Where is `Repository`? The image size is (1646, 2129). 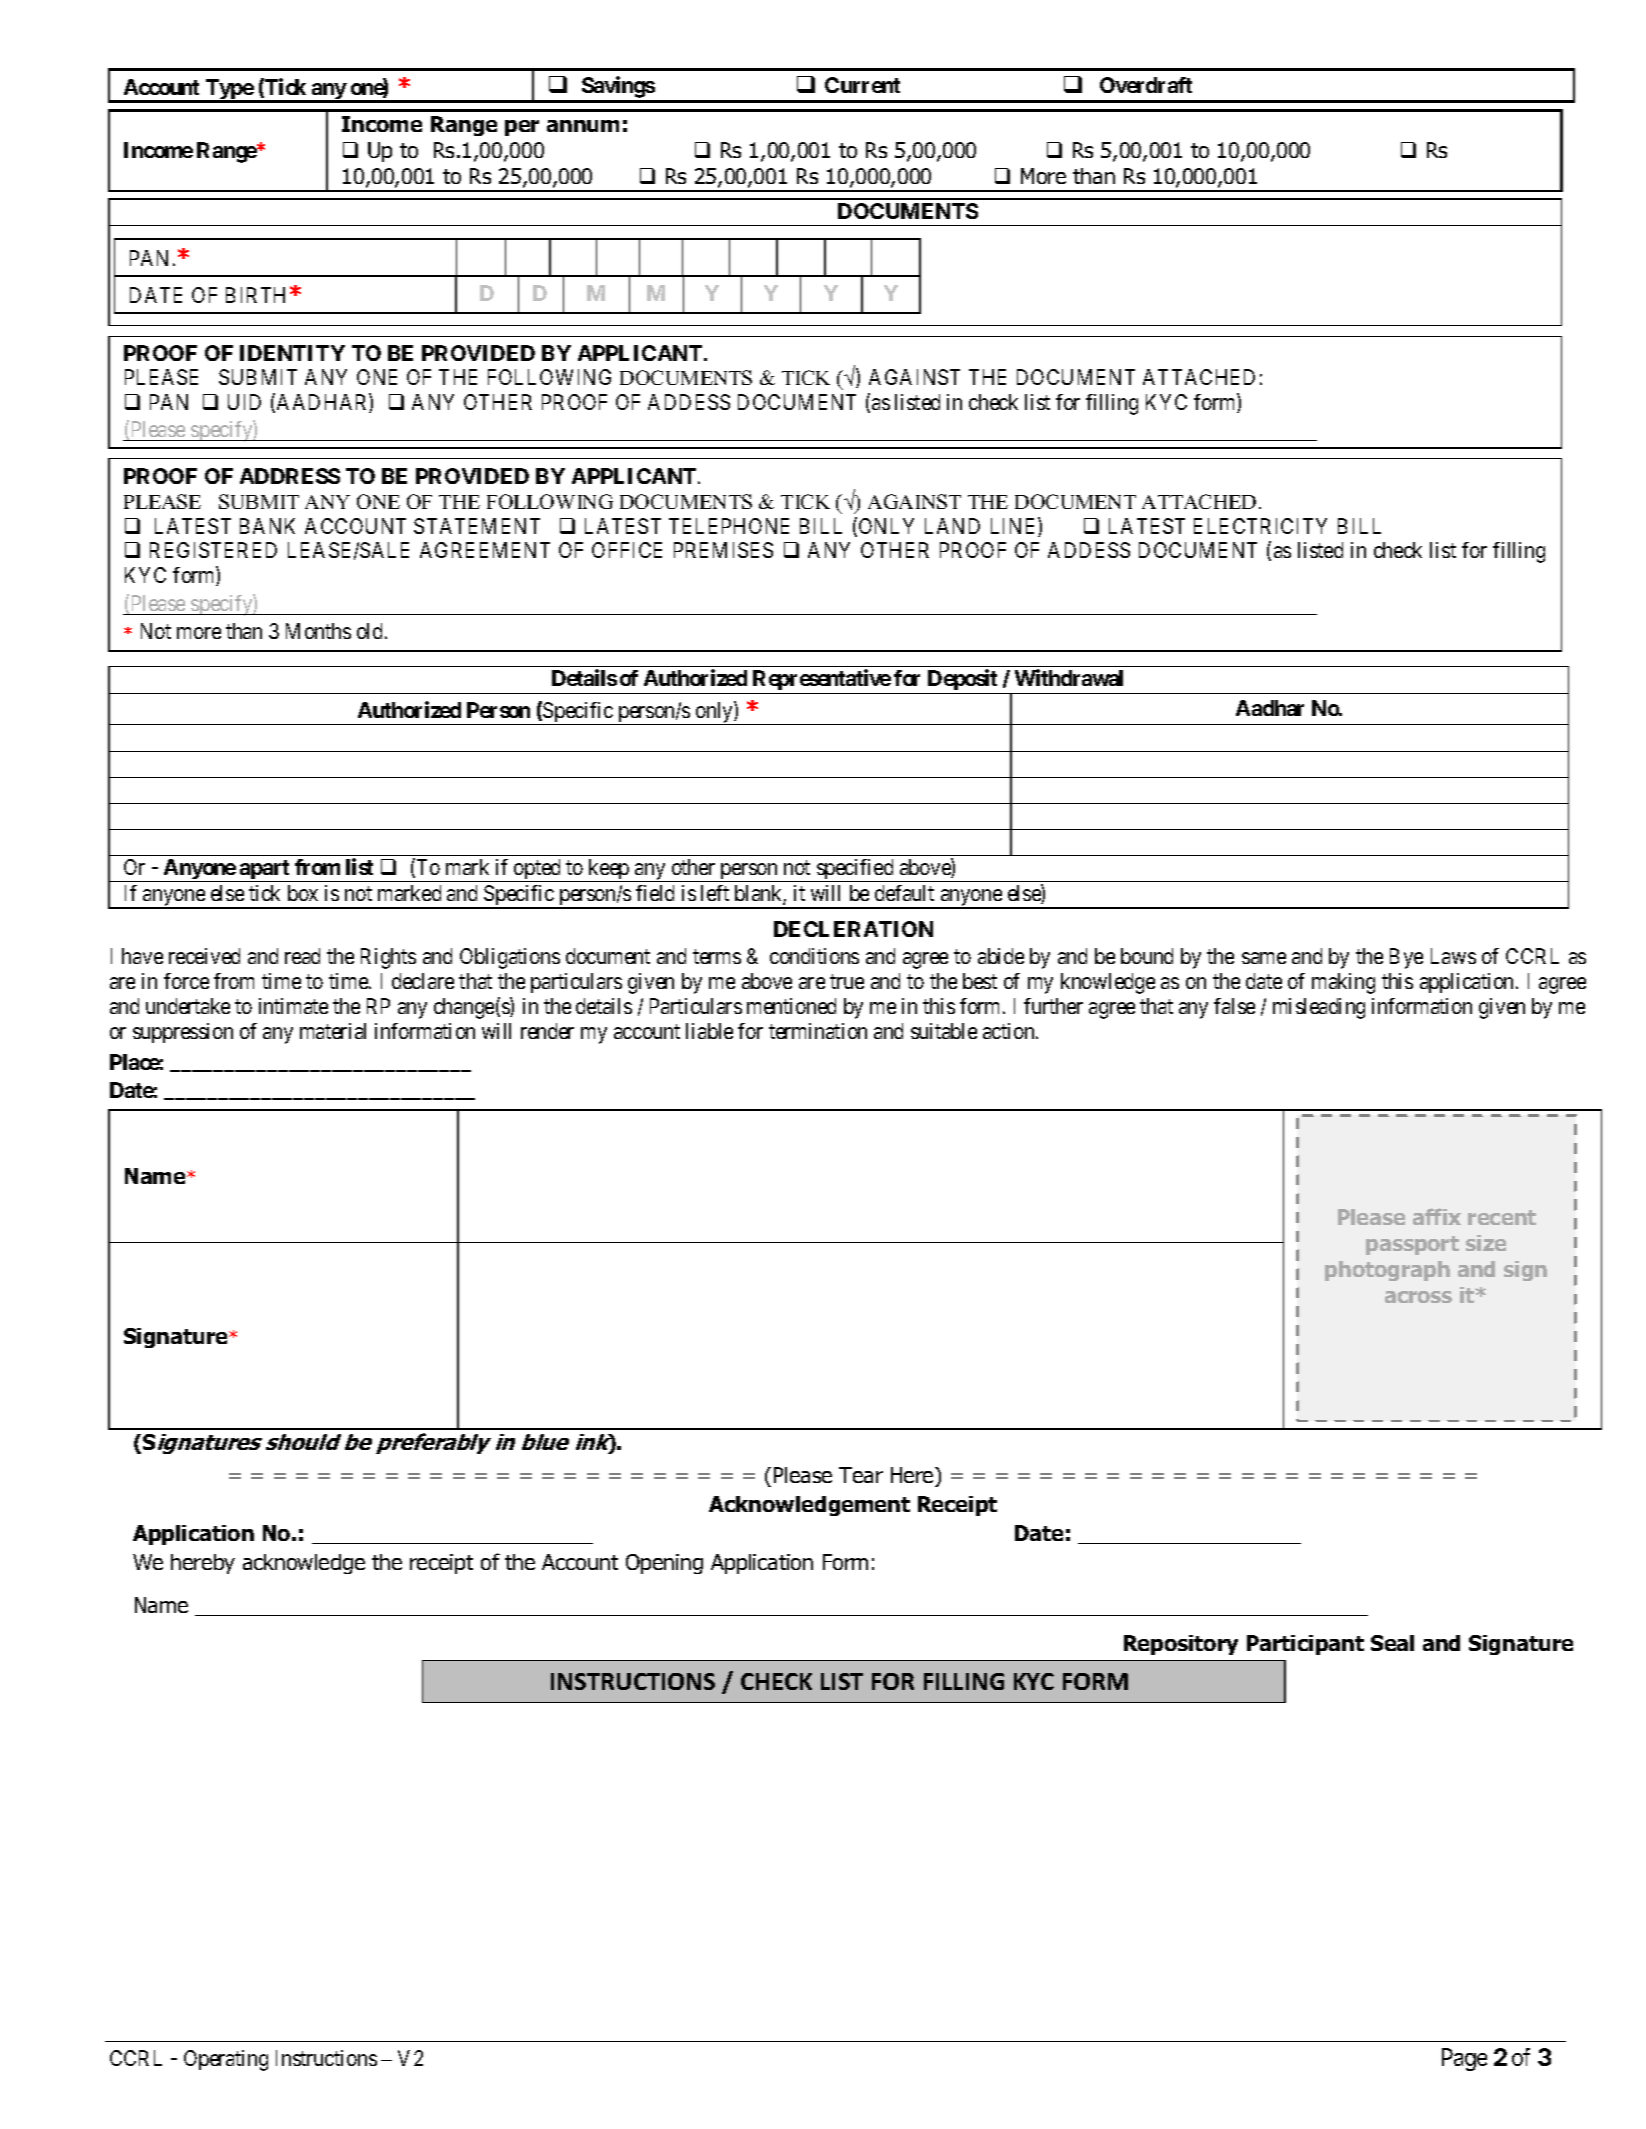 Repository is located at coordinates (1181, 1645).
